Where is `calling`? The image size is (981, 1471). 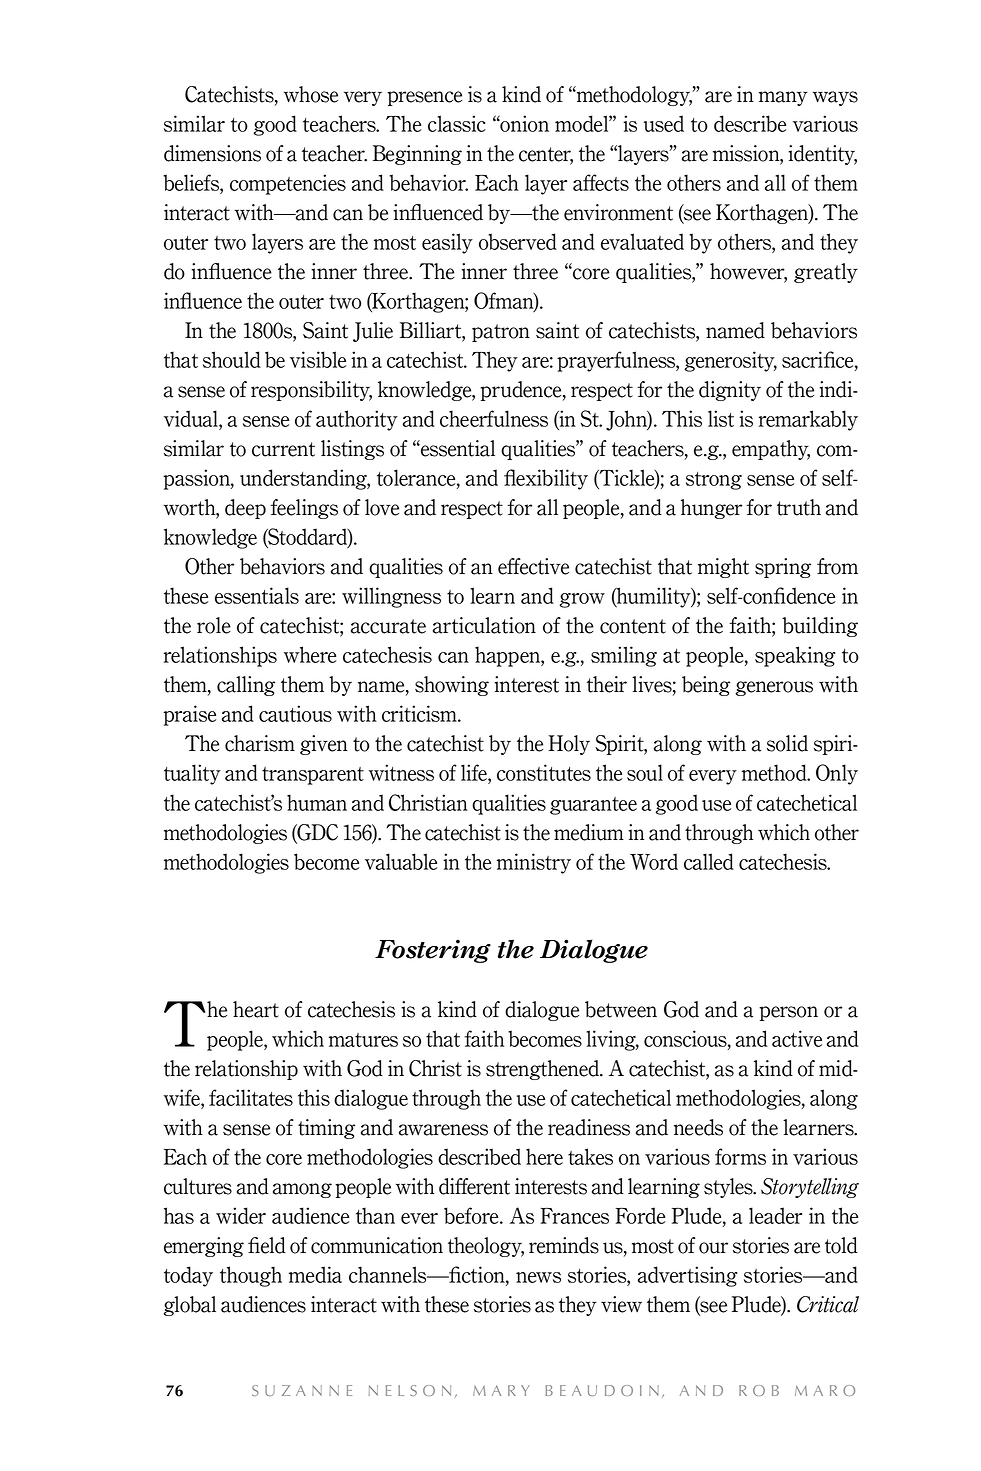
calling is located at coordinates (246, 686).
